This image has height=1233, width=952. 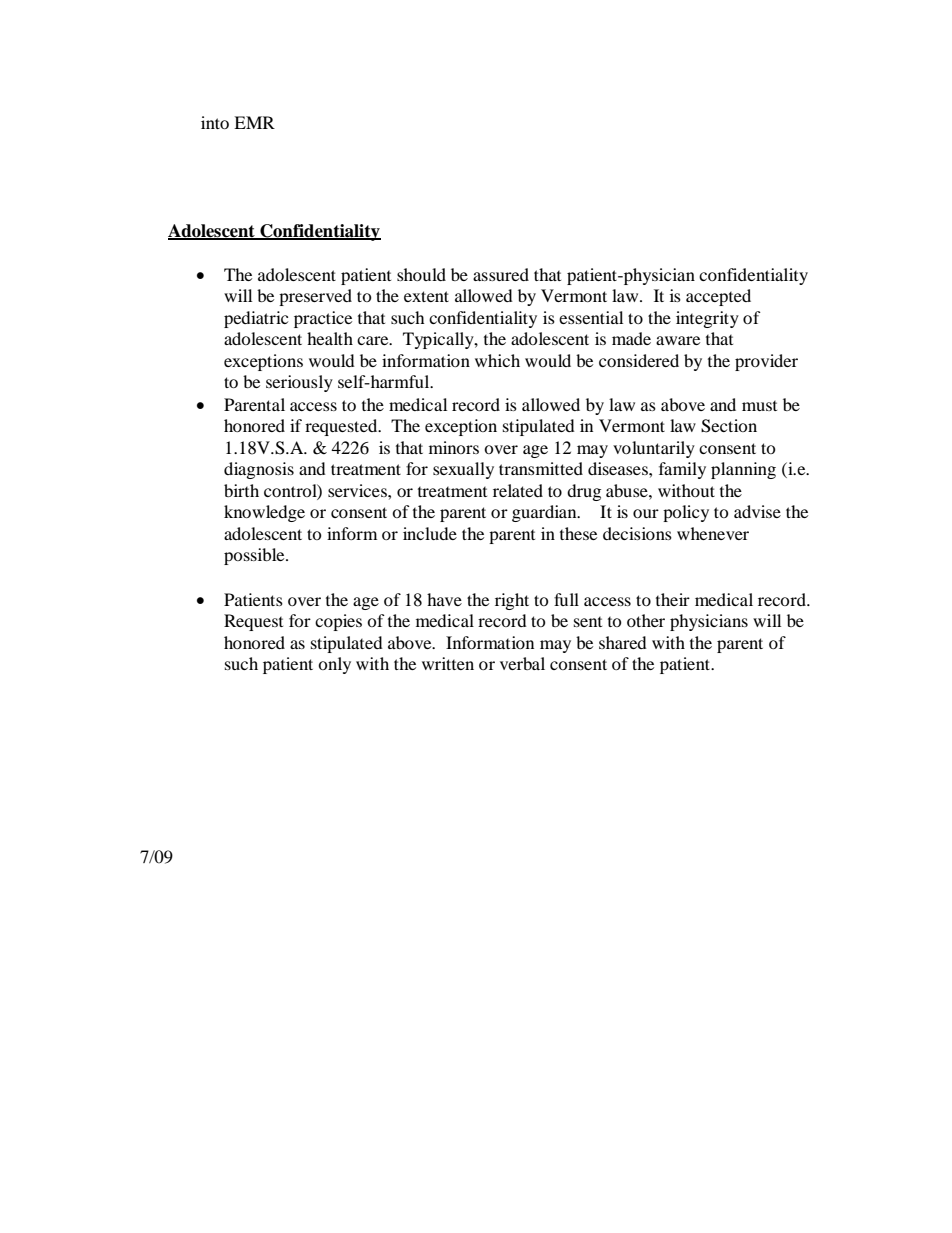 What do you see at coordinates (259, 470) in the image?
I see `diagnosis` at bounding box center [259, 470].
